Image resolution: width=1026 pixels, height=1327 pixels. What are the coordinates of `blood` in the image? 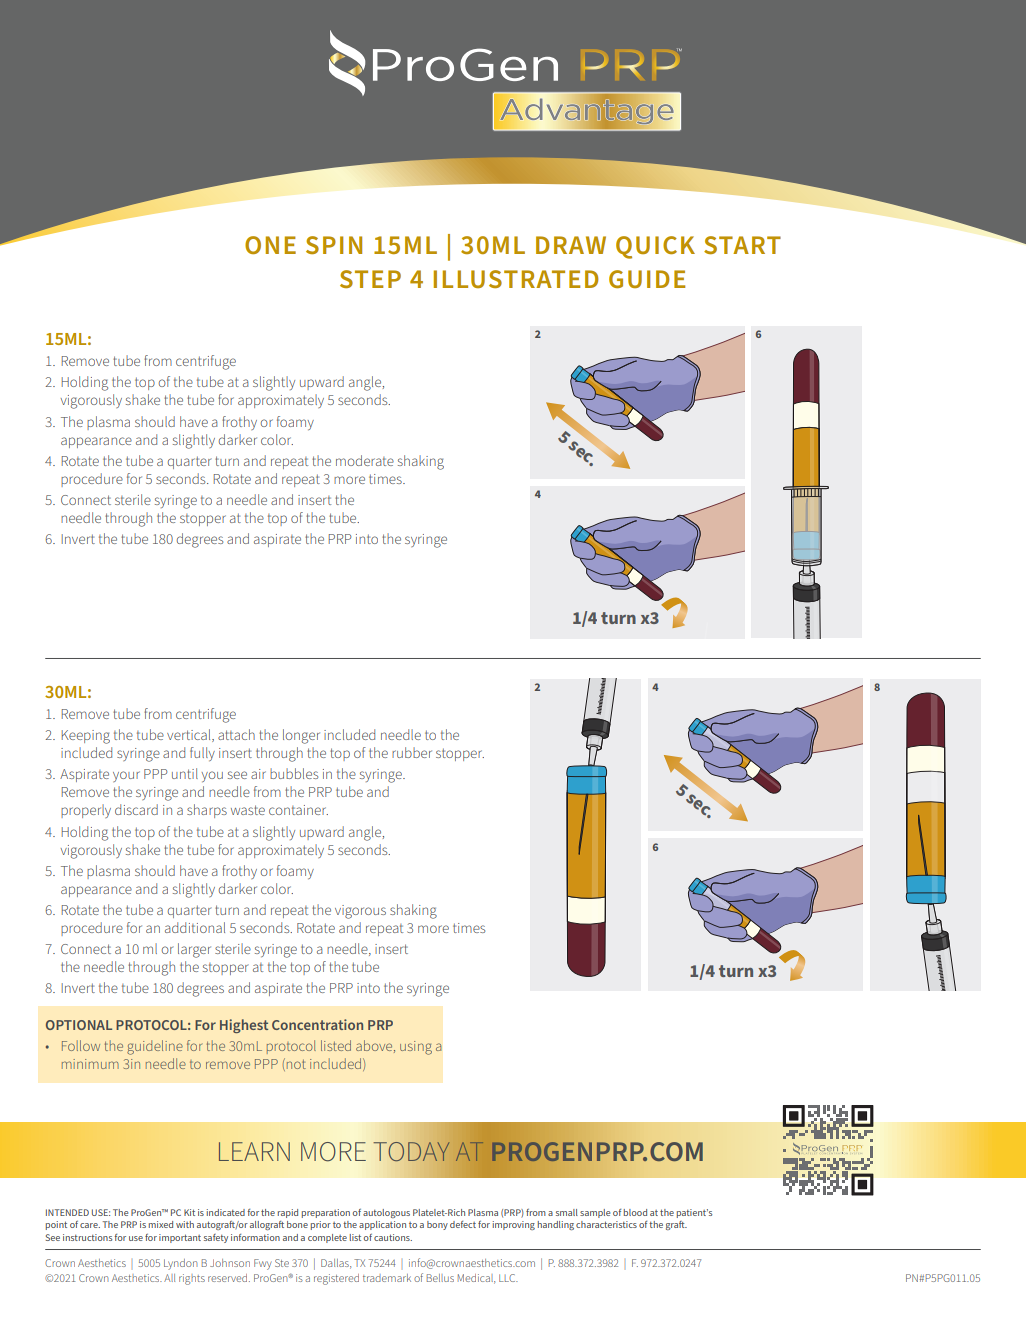 It's located at (635, 1212).
